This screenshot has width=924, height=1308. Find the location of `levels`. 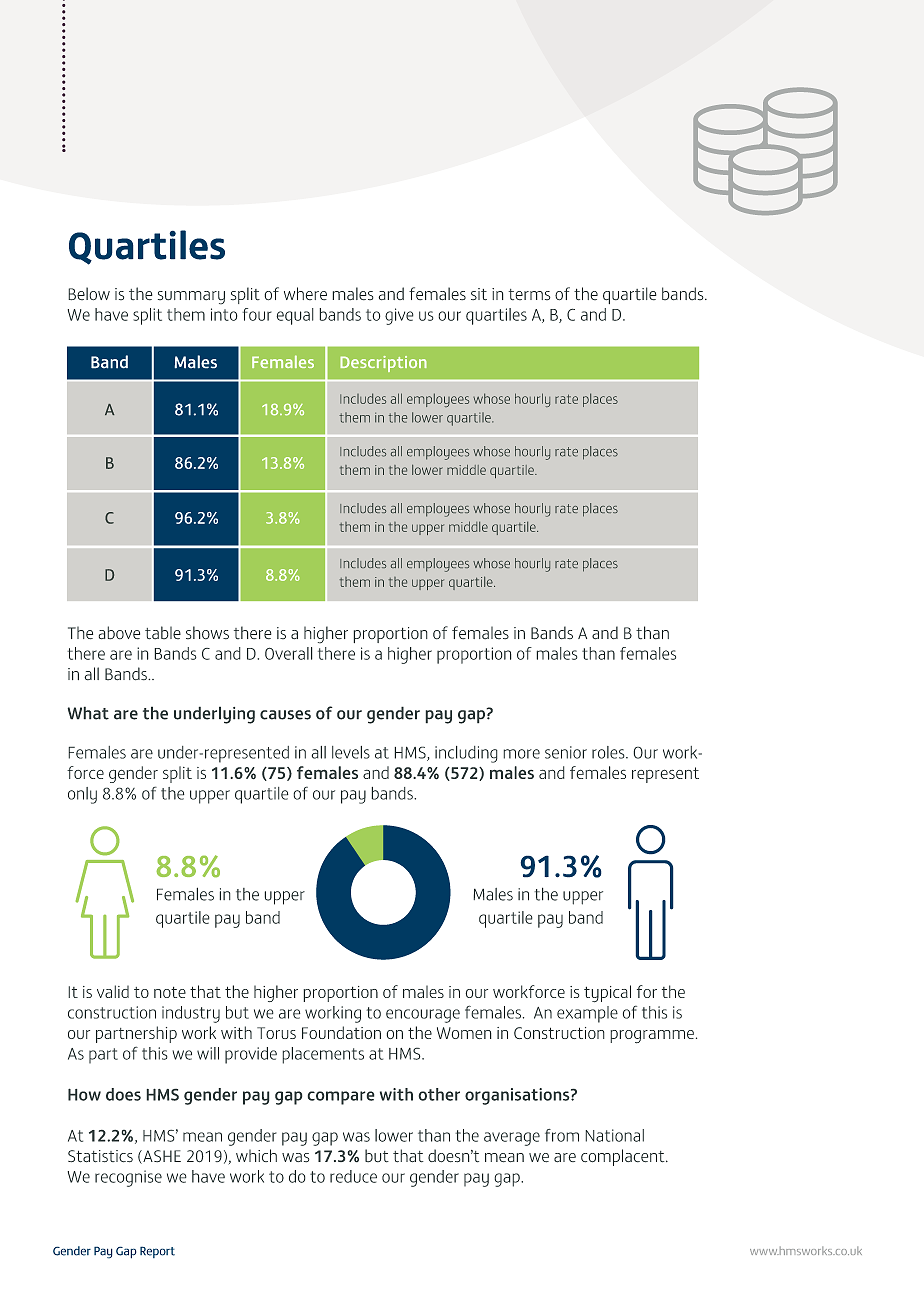

levels is located at coordinates (351, 752).
